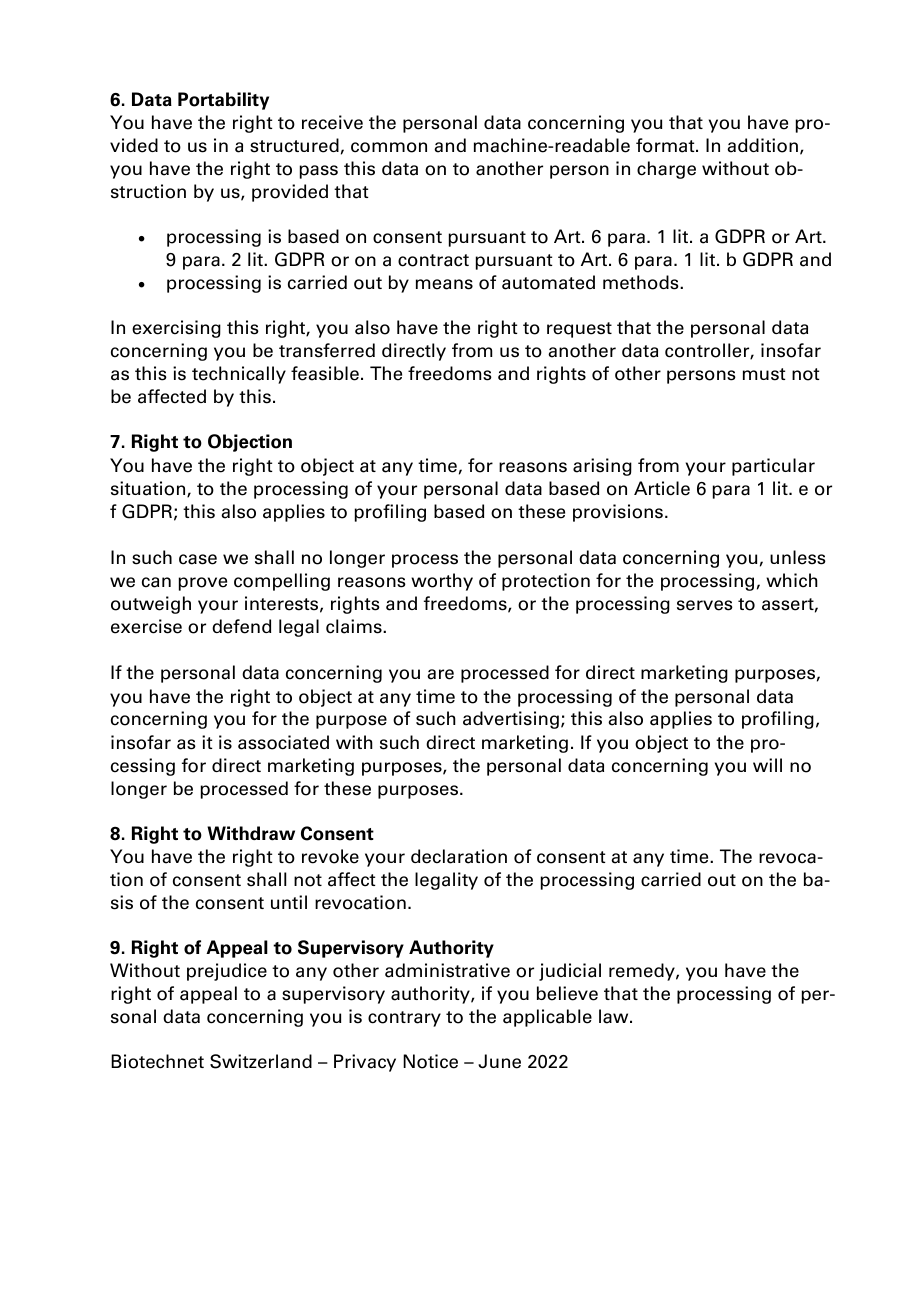 Image resolution: width=924 pixels, height=1308 pixels. Describe the element at coordinates (767, 765) in the image. I see `will` at that location.
